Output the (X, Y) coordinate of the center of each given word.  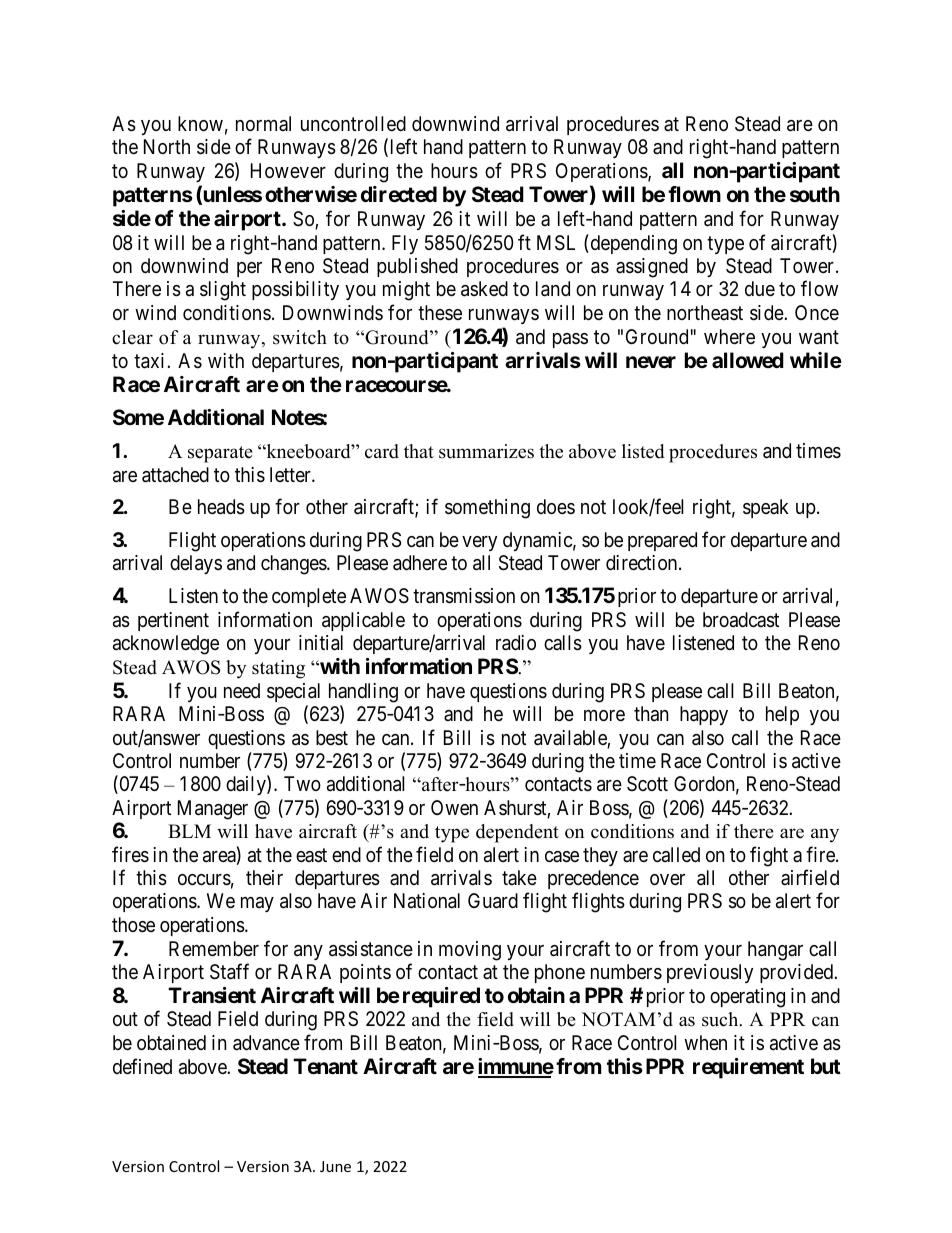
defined (142, 1066)
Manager (213, 810)
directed (399, 194)
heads (221, 507)
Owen (454, 807)
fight (769, 856)
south (815, 194)
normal (263, 123)
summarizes (486, 451)
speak (766, 508)
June (335, 1166)
